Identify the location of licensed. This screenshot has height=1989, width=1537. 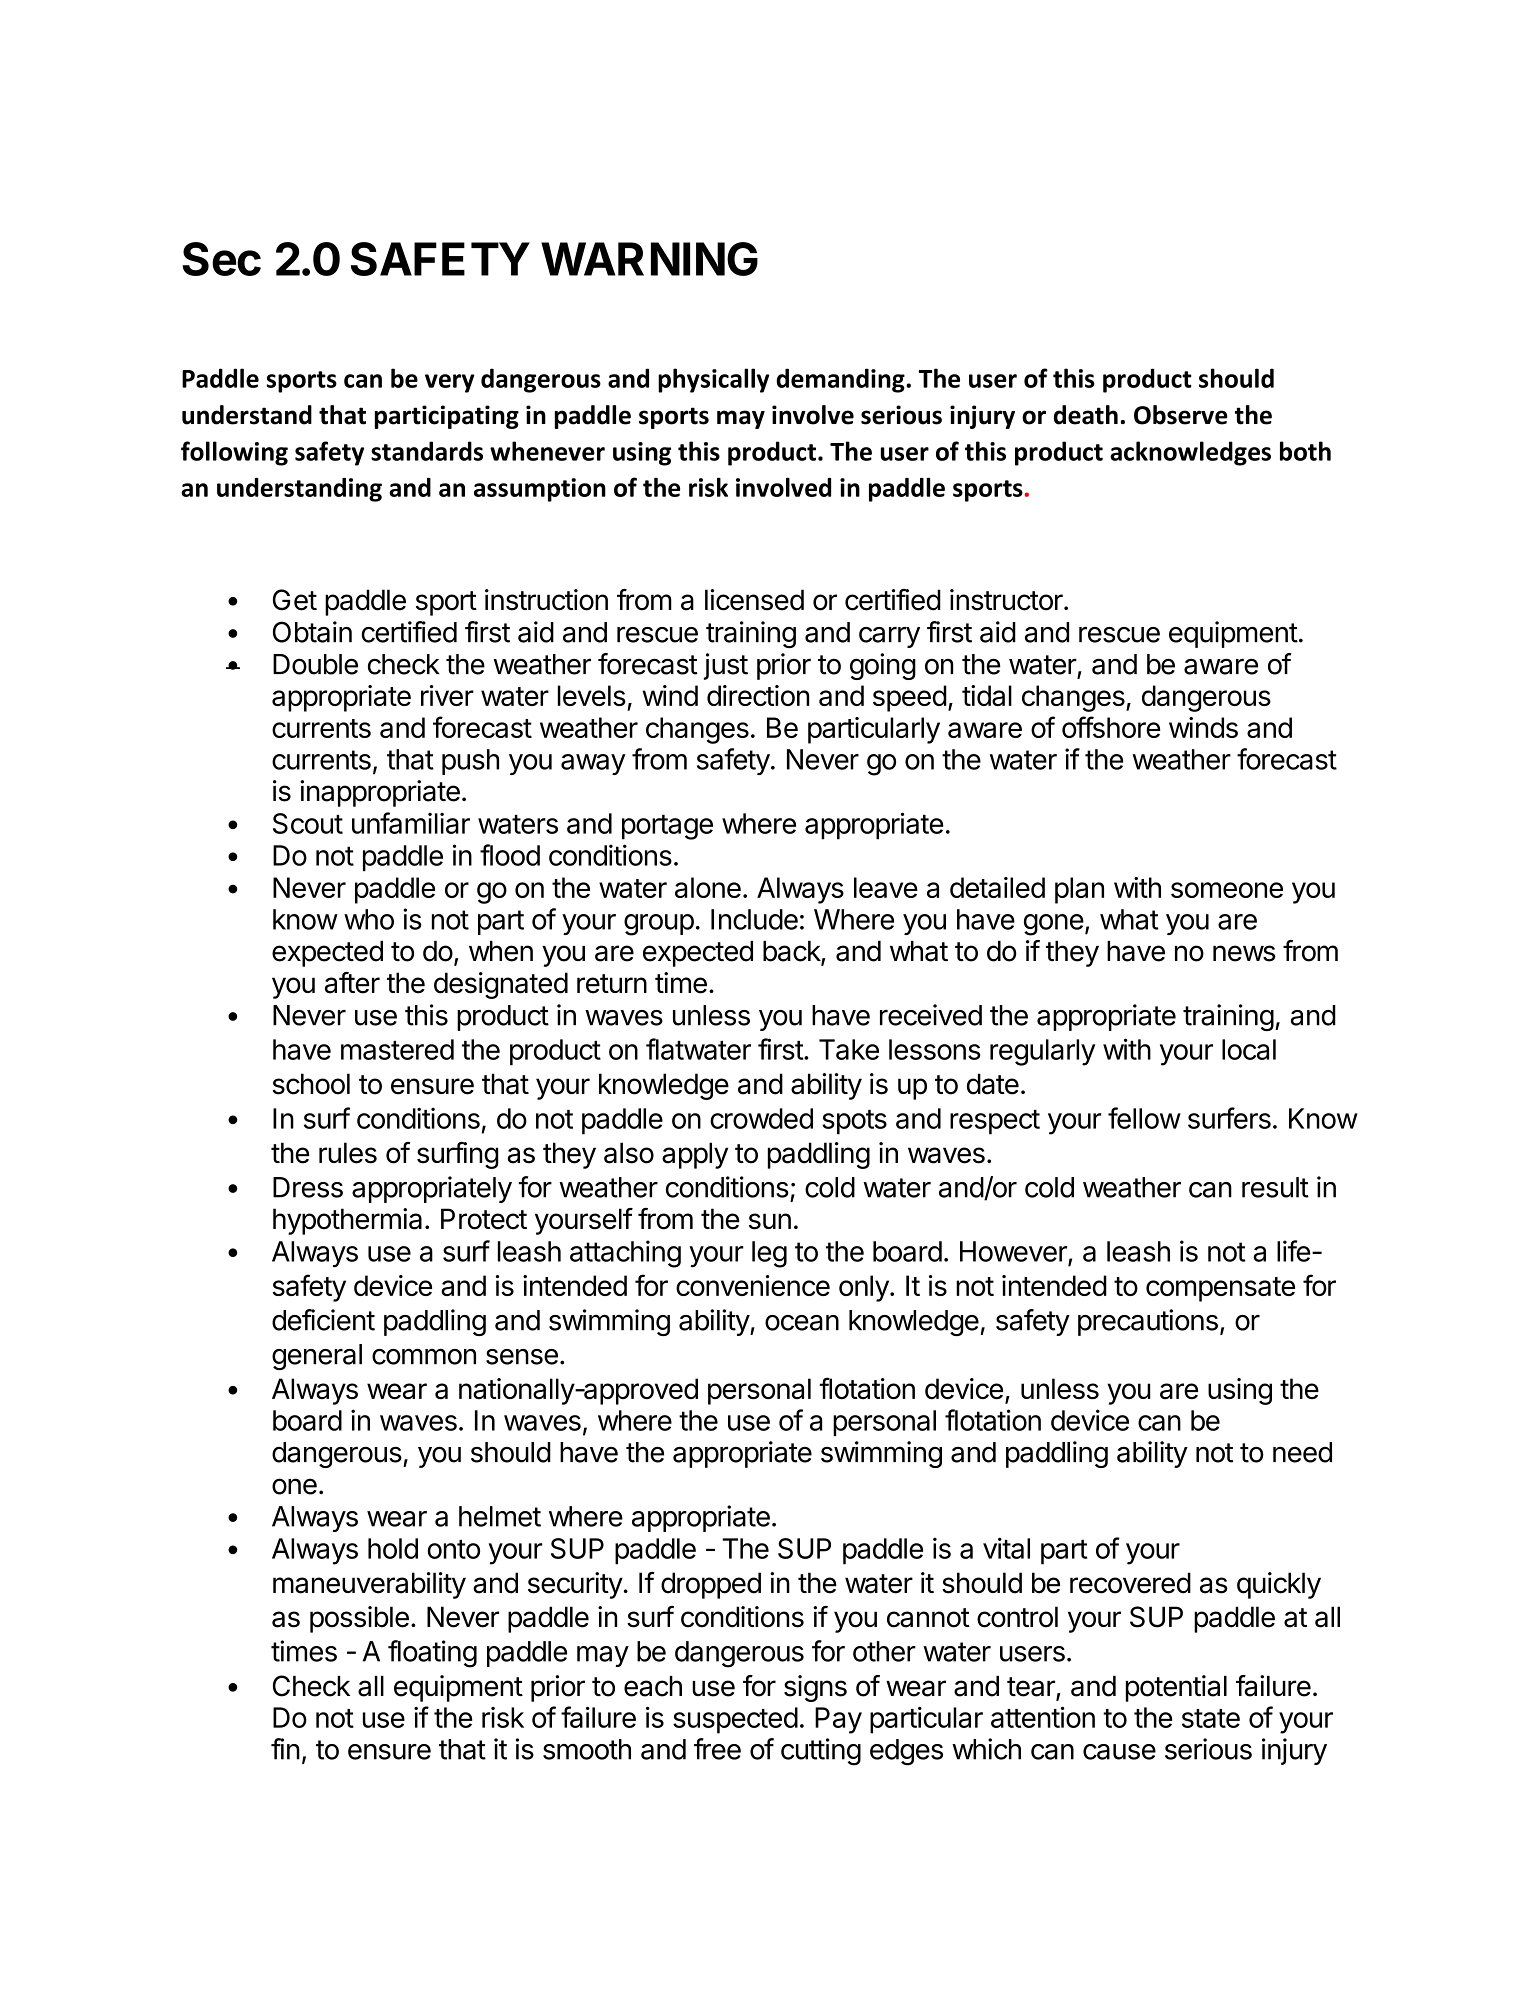
(754, 600).
